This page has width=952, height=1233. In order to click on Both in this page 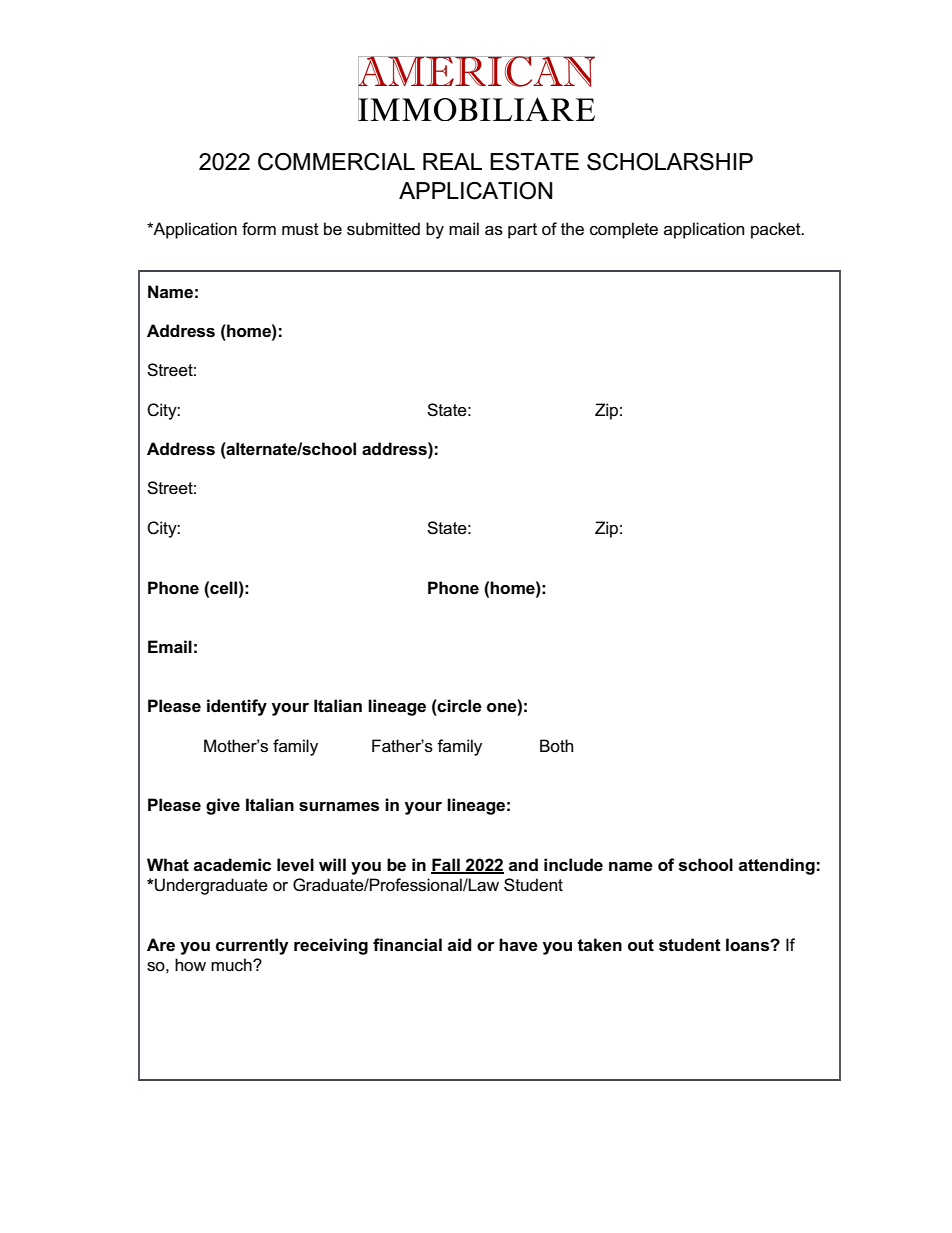, I will do `click(556, 745)`.
